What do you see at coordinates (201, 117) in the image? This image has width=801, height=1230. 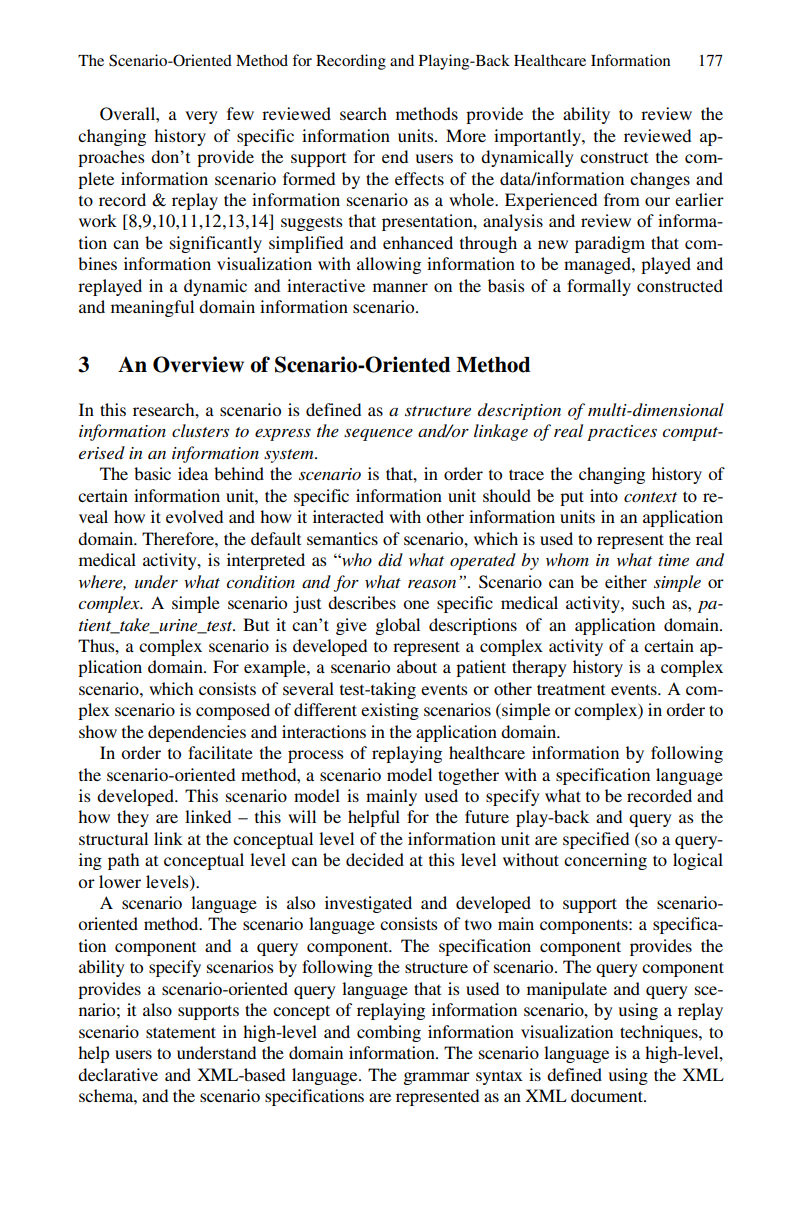 I see `very` at bounding box center [201, 117].
